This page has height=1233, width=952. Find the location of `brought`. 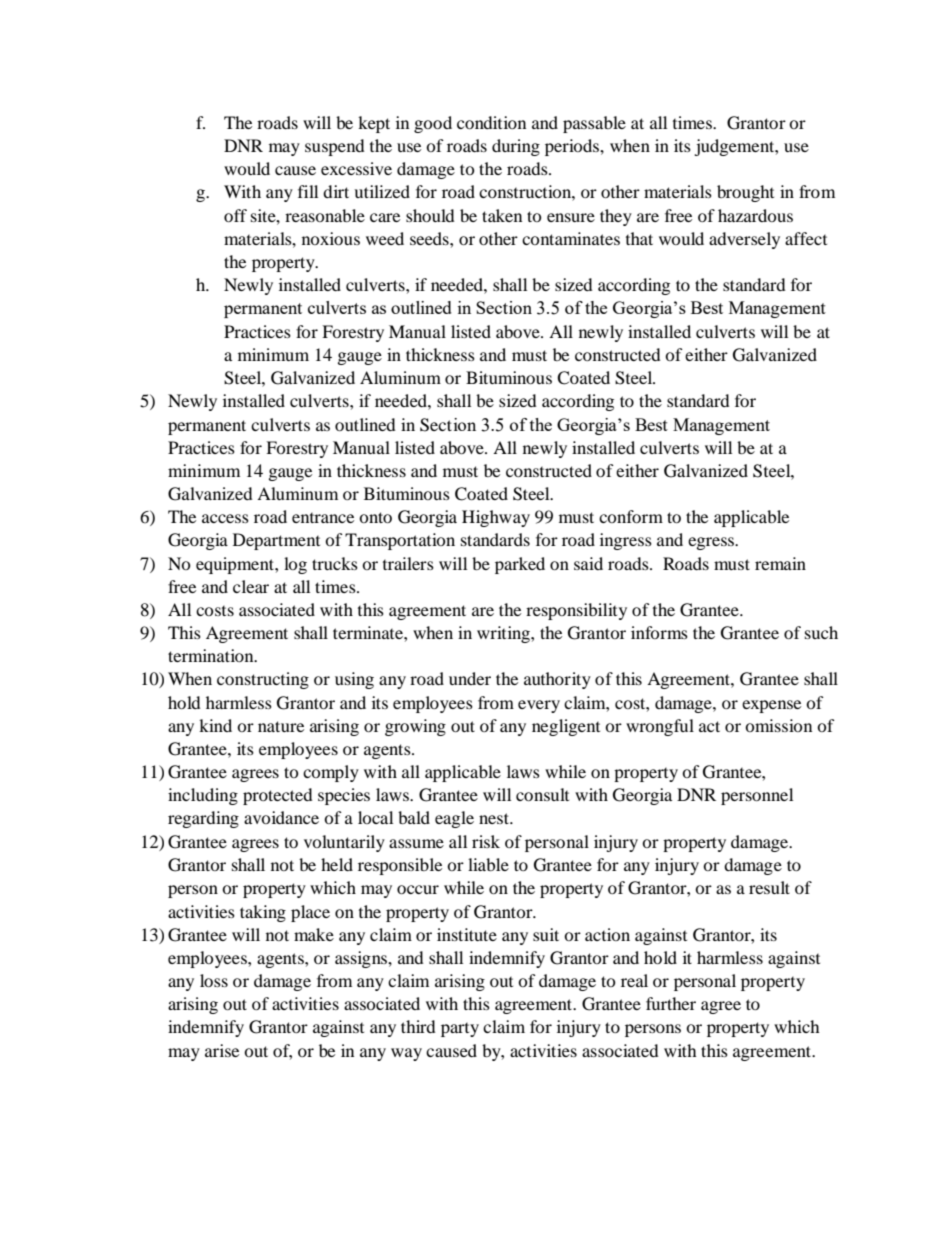

brought is located at coordinates (745, 193).
